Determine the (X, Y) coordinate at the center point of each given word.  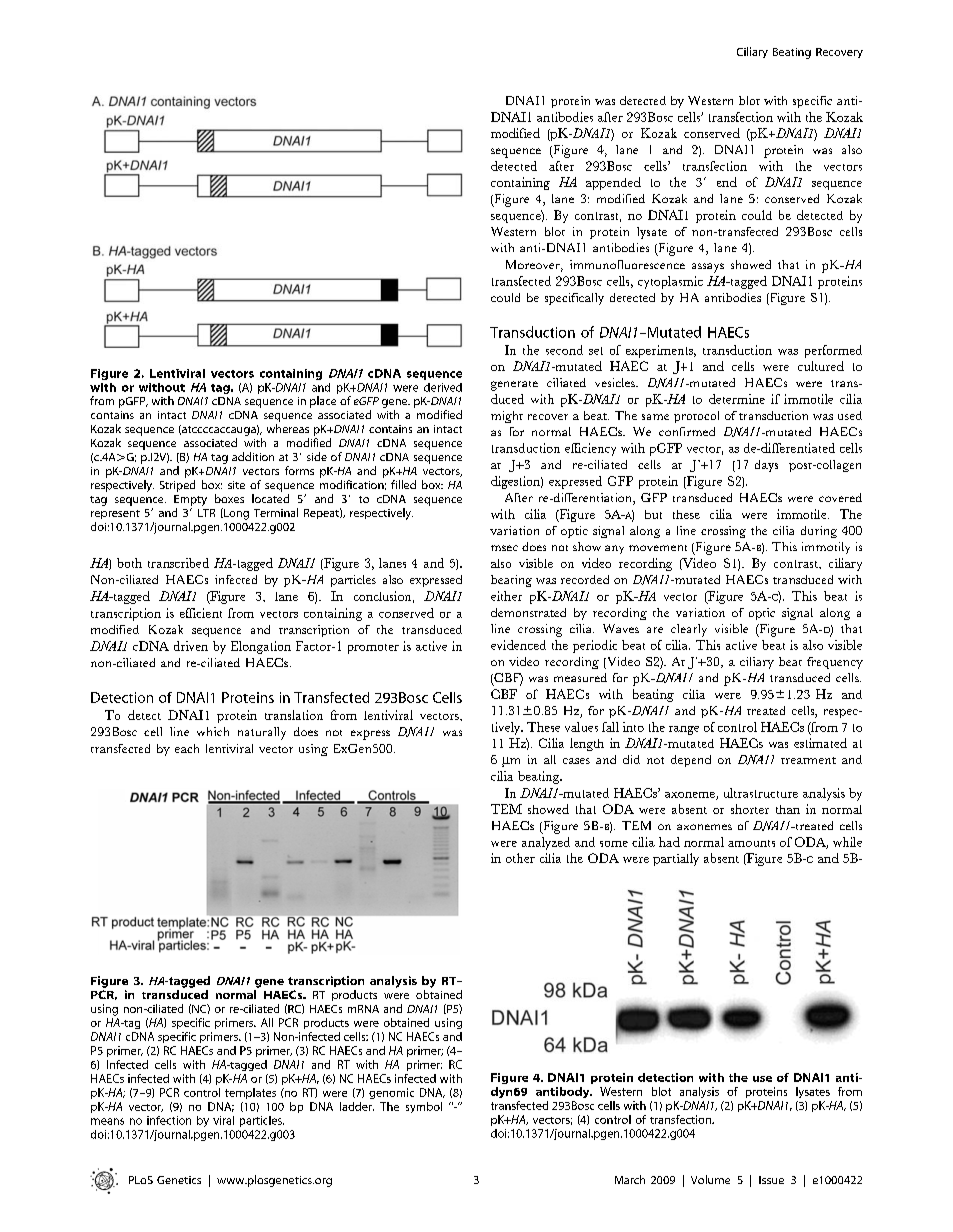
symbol (424, 1107)
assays (708, 268)
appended (613, 183)
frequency (835, 663)
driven (191, 646)
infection (169, 1120)
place (323, 402)
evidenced (518, 645)
